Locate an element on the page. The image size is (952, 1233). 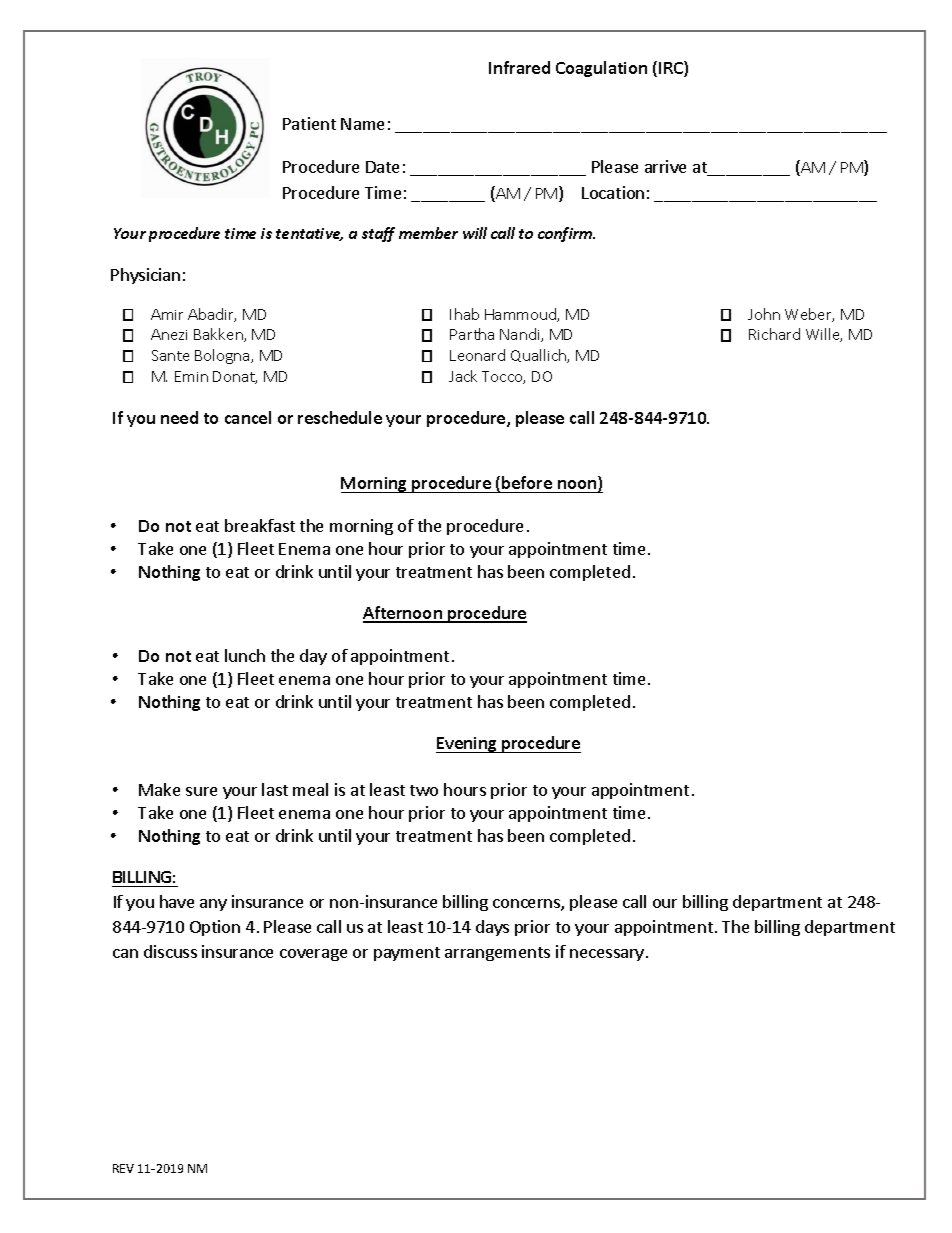
Leonard is located at coordinates (477, 355).
